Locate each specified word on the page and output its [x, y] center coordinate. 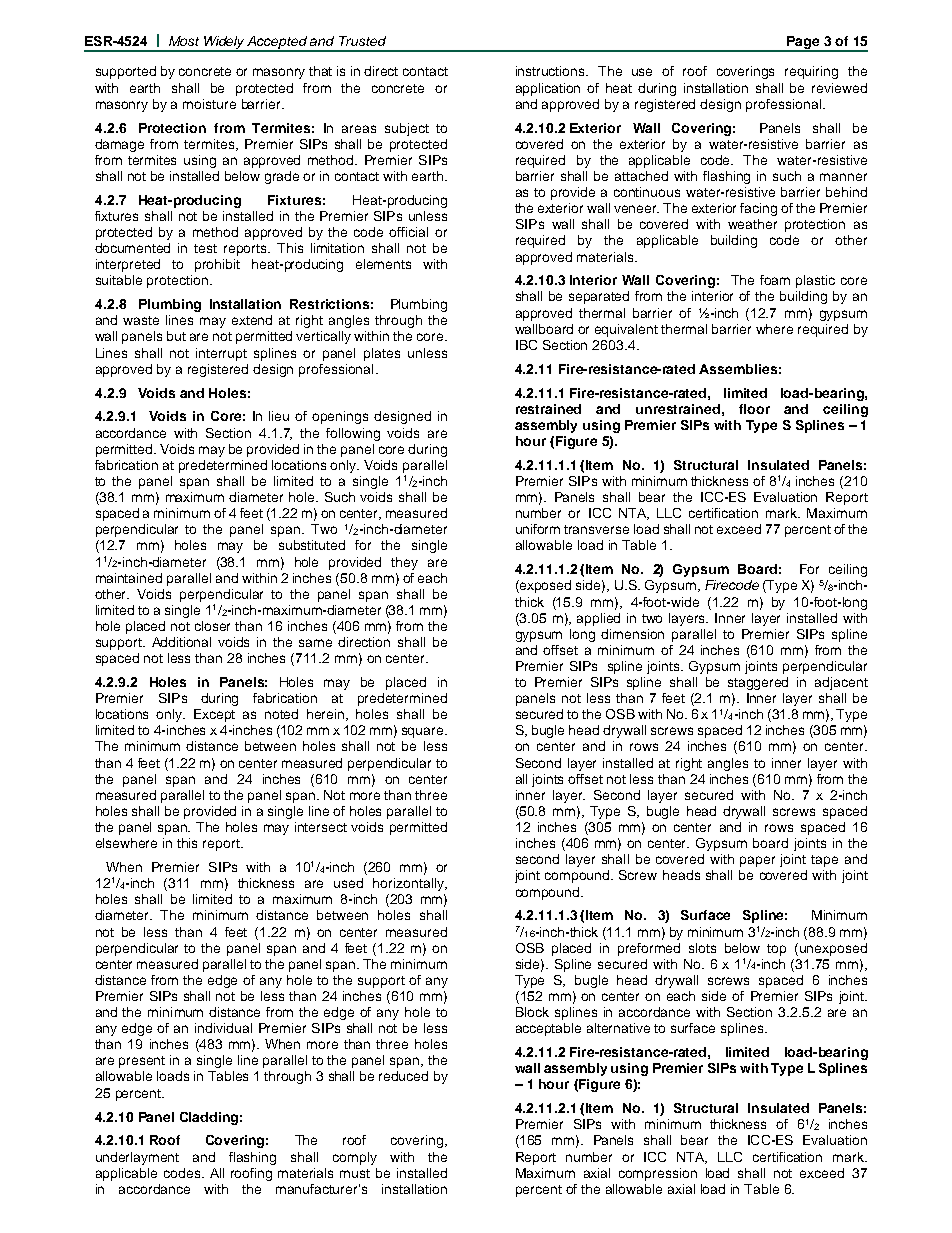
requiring [811, 72]
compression [658, 1174]
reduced [403, 1076]
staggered [758, 683]
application [548, 89]
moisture [209, 104]
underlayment [137, 1158]
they [404, 563]
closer [212, 626]
